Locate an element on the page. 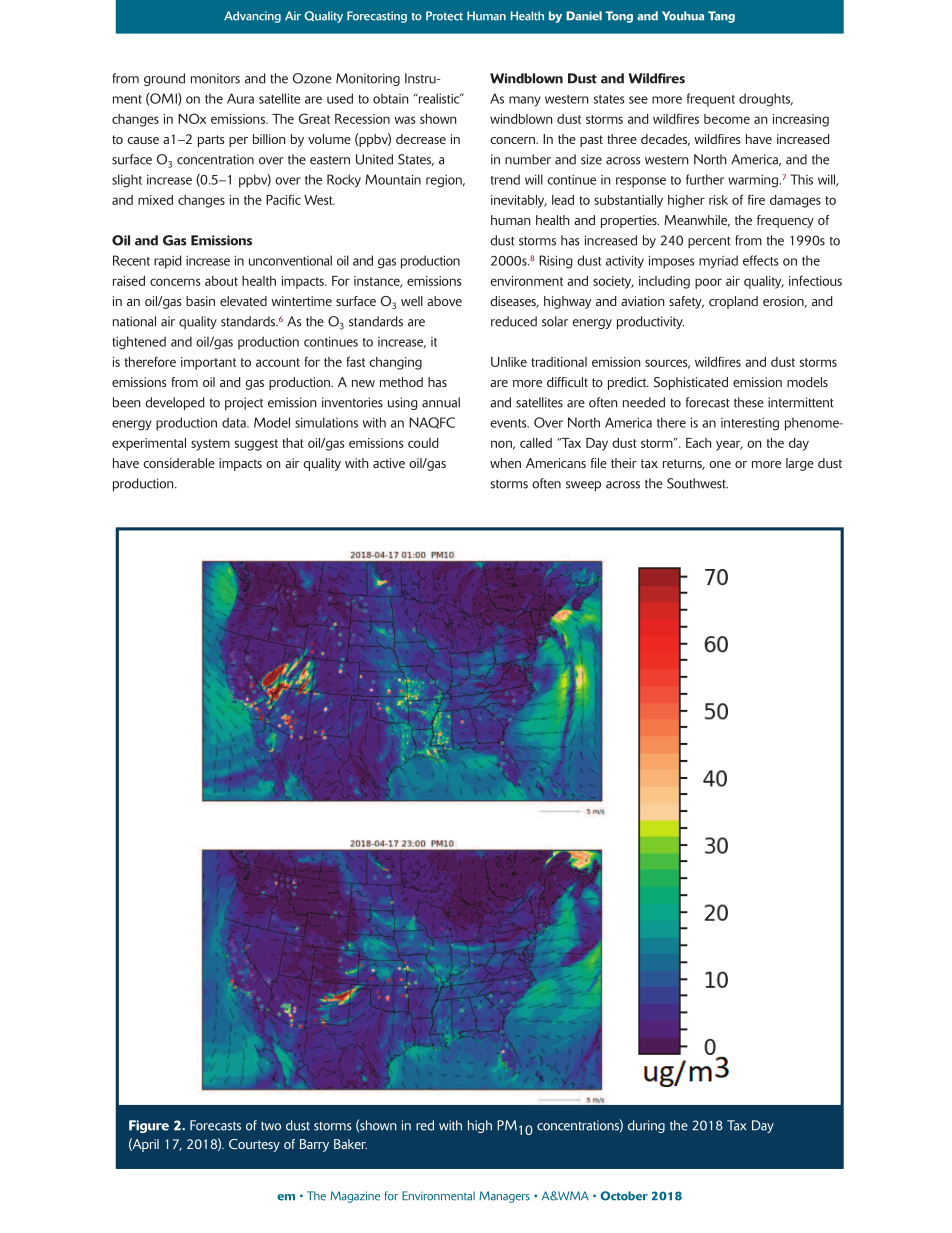 The width and height of the page is (952, 1233). monitors is located at coordinates (215, 78).
